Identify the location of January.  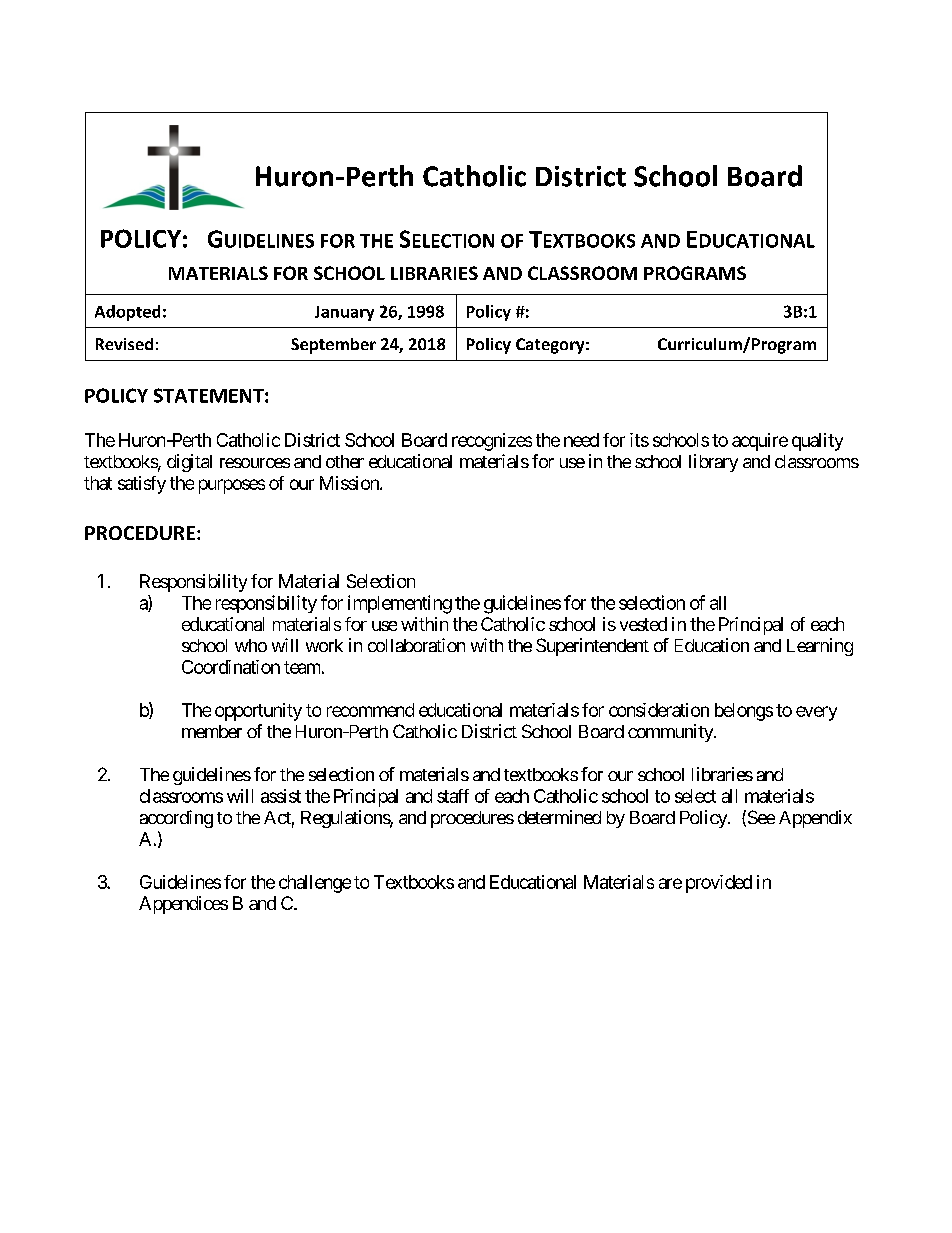
(344, 313).
